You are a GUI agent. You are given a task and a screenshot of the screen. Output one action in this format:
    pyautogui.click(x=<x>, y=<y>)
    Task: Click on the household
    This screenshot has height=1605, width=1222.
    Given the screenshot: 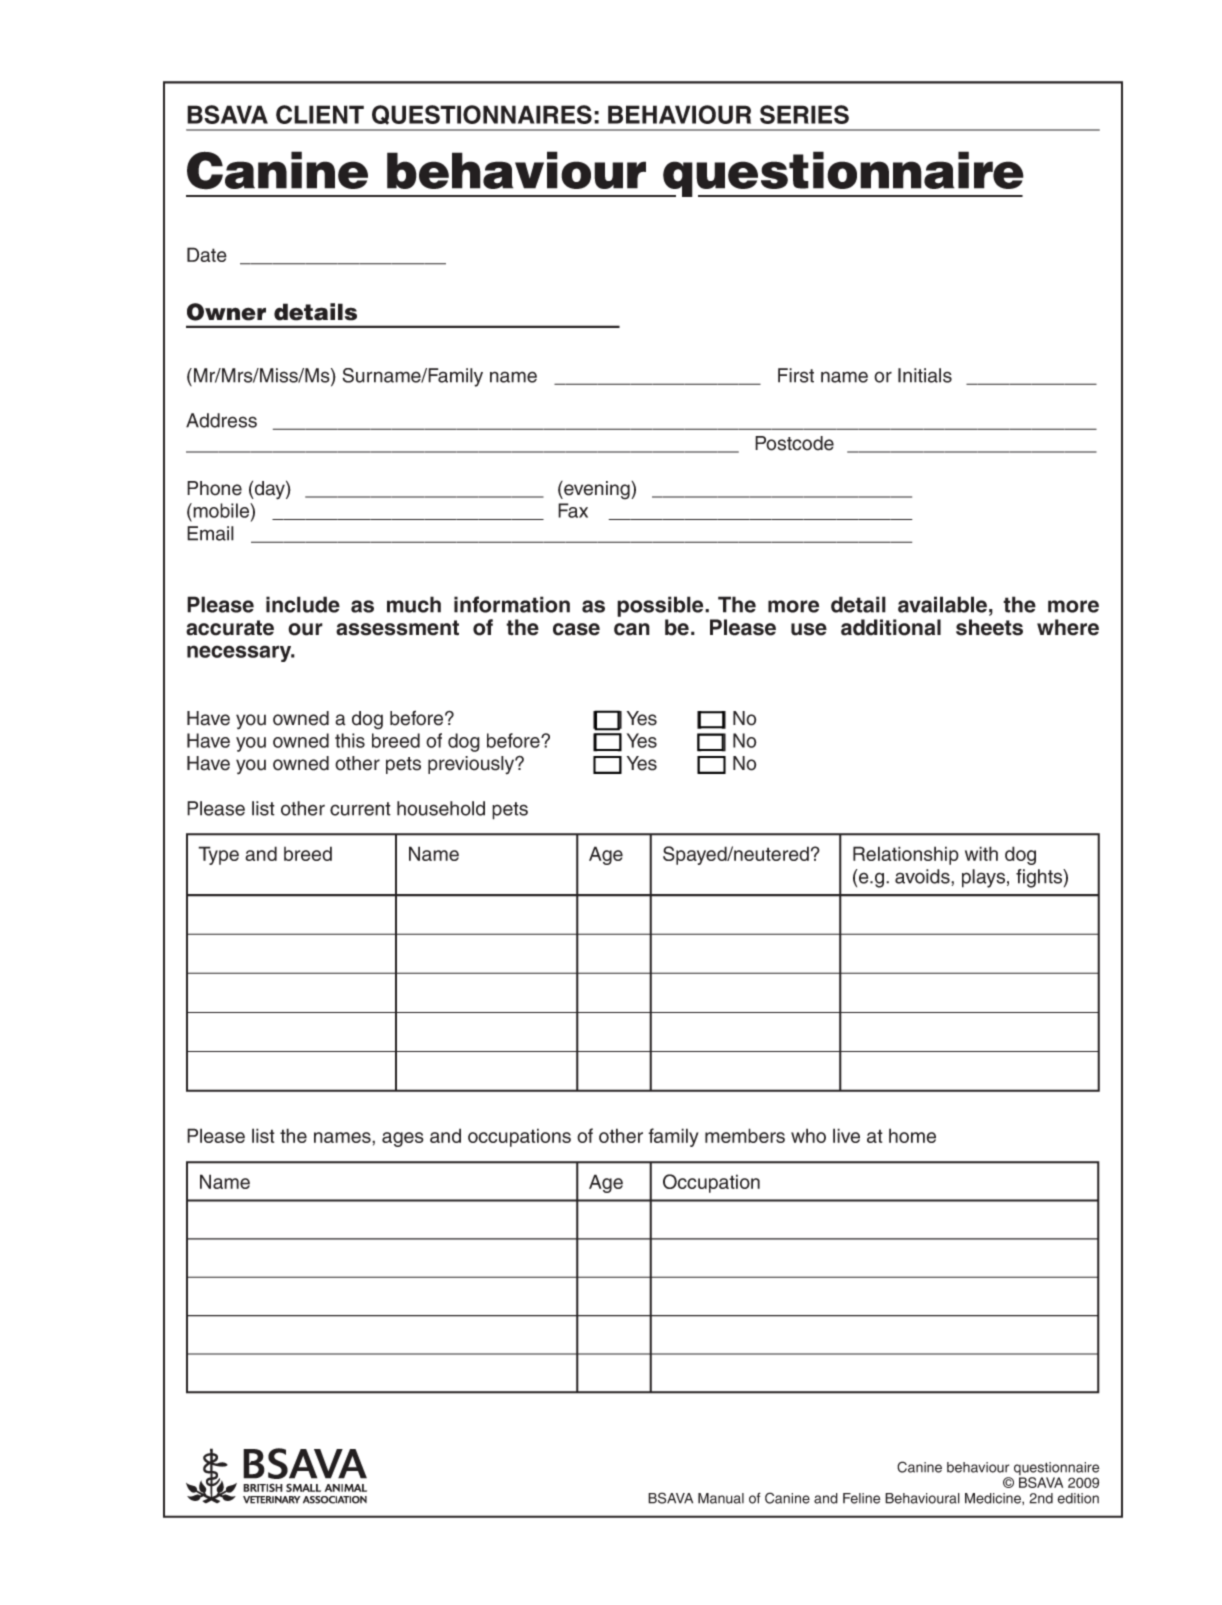 What is the action you would take?
    pyautogui.click(x=441, y=808)
